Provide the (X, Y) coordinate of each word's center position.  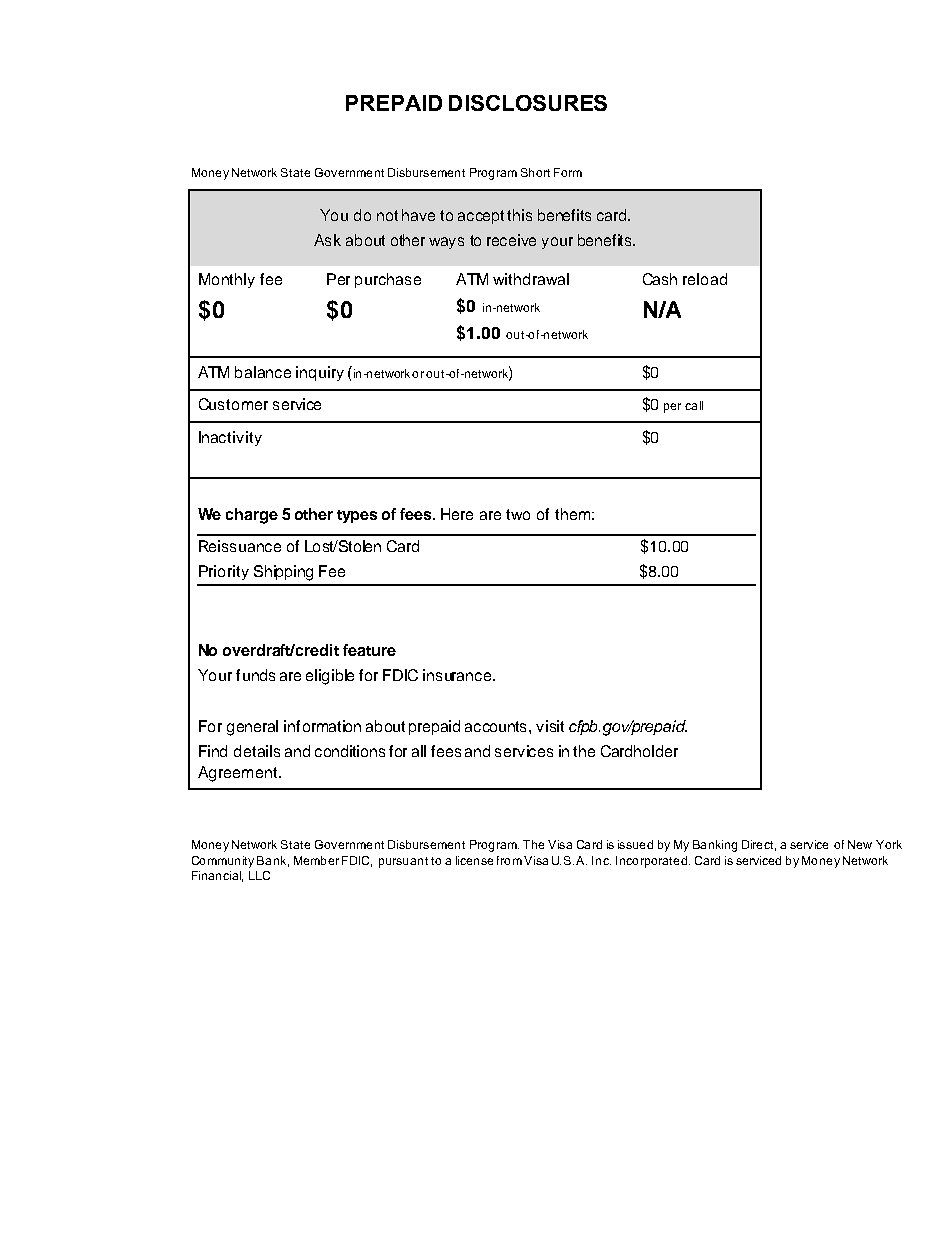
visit (550, 726)
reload (705, 279)
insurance (458, 675)
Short (535, 172)
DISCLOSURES (528, 103)
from (509, 860)
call (694, 405)
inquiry (320, 373)
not (387, 215)
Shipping (283, 573)
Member (316, 860)
